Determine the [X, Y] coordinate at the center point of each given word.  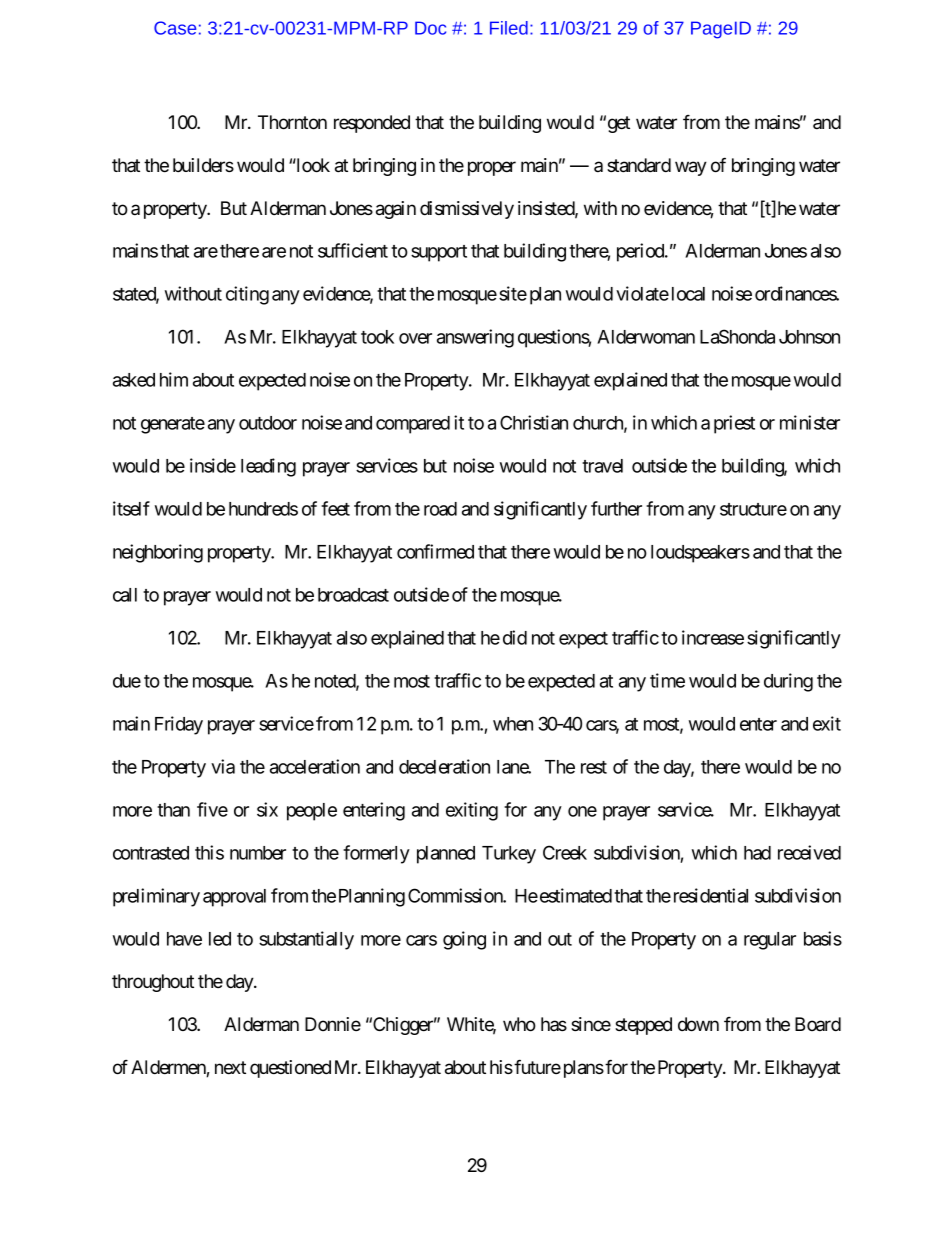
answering [475, 338]
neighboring [158, 553]
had [757, 853]
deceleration [444, 766]
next [230, 1067]
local [688, 294]
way [691, 168]
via [223, 766]
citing [247, 295]
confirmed [435, 551]
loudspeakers [700, 554]
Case [175, 28]
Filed [509, 28]
